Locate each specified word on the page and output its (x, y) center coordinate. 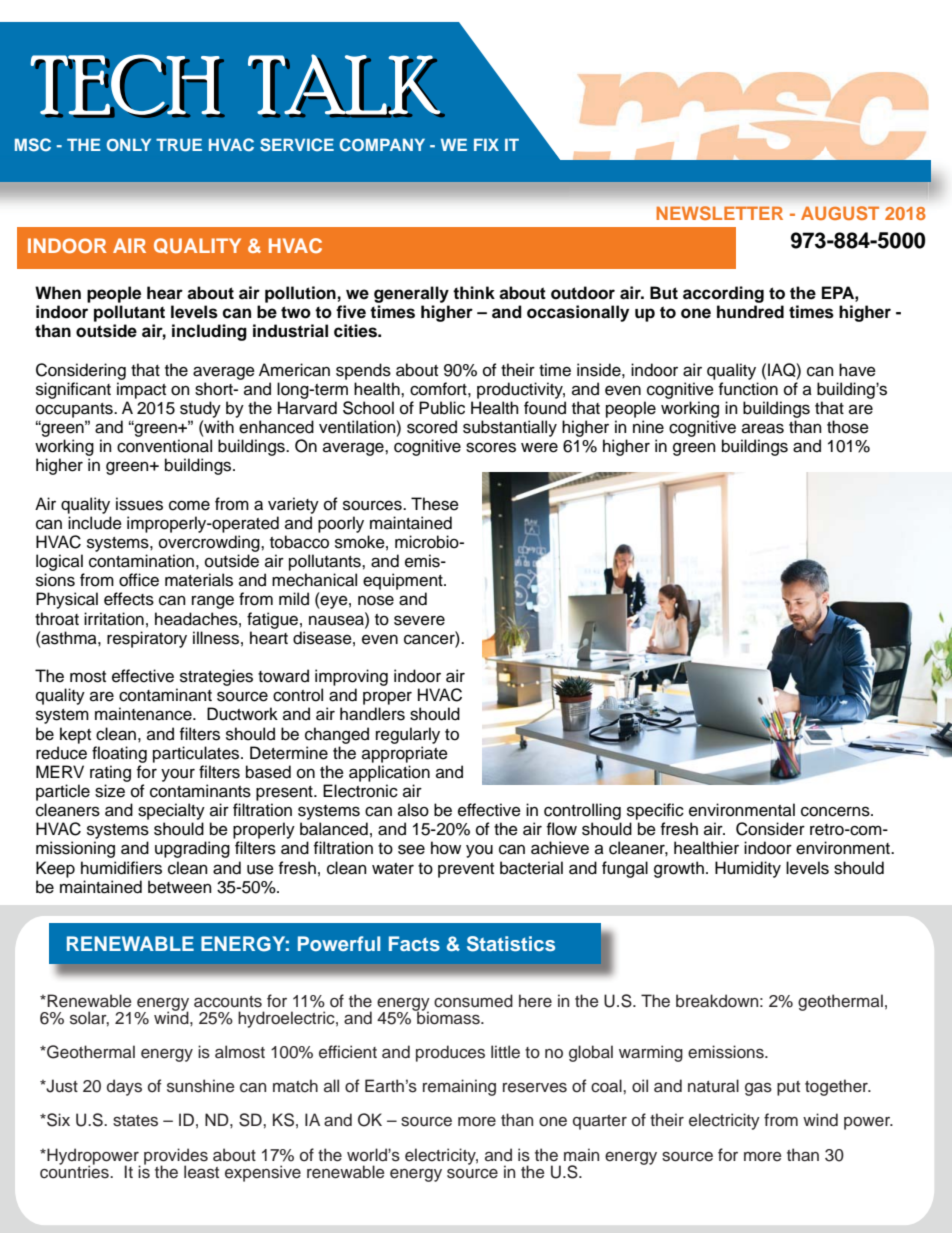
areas (763, 428)
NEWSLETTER (720, 213)
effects (129, 599)
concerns (836, 811)
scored (432, 427)
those (848, 427)
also (413, 810)
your (178, 775)
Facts (414, 943)
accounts (228, 1002)
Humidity (748, 869)
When (58, 293)
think (474, 292)
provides (176, 1157)
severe (419, 620)
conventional (164, 446)
